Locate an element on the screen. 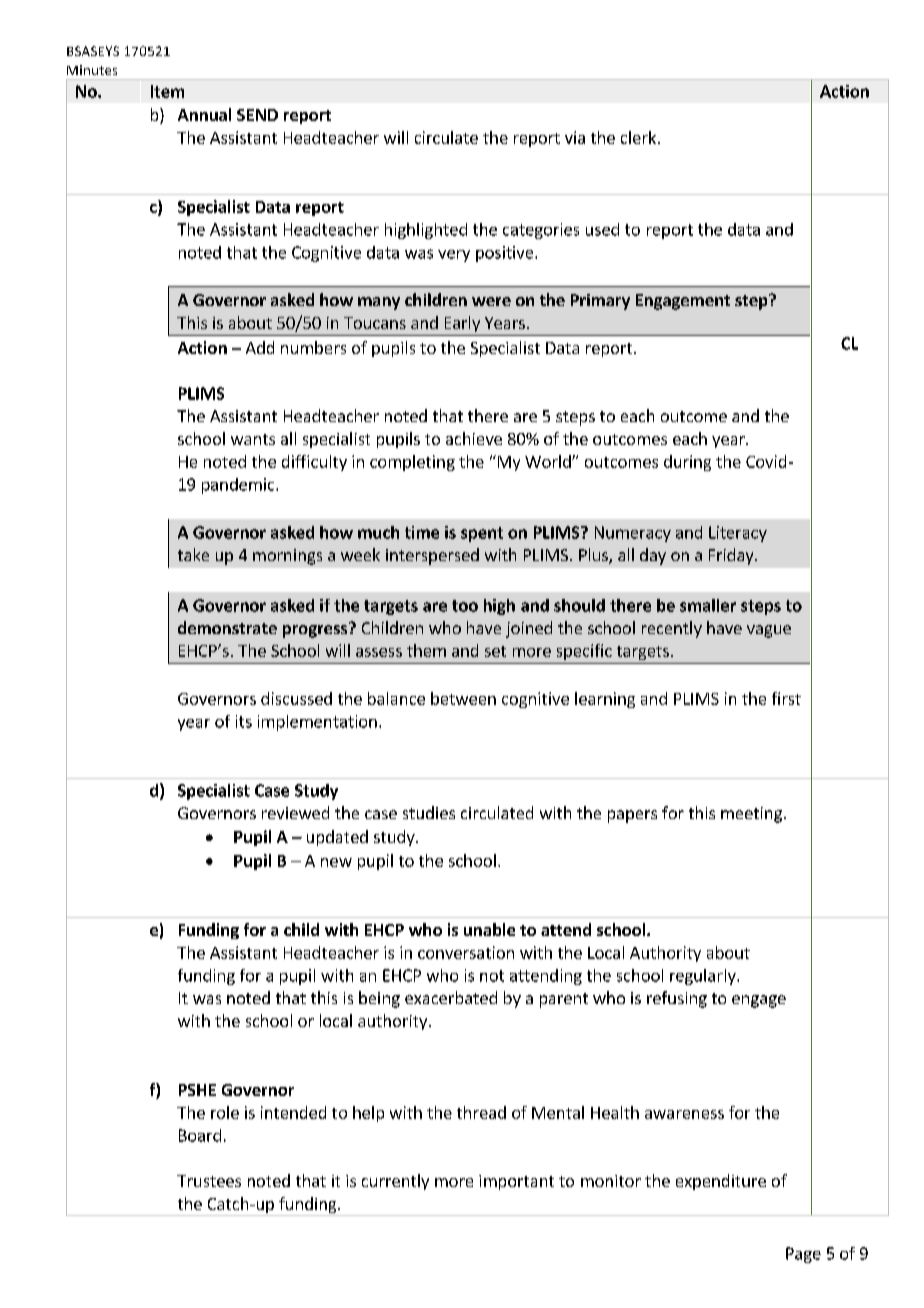  interspersed is located at coordinates (432, 556).
